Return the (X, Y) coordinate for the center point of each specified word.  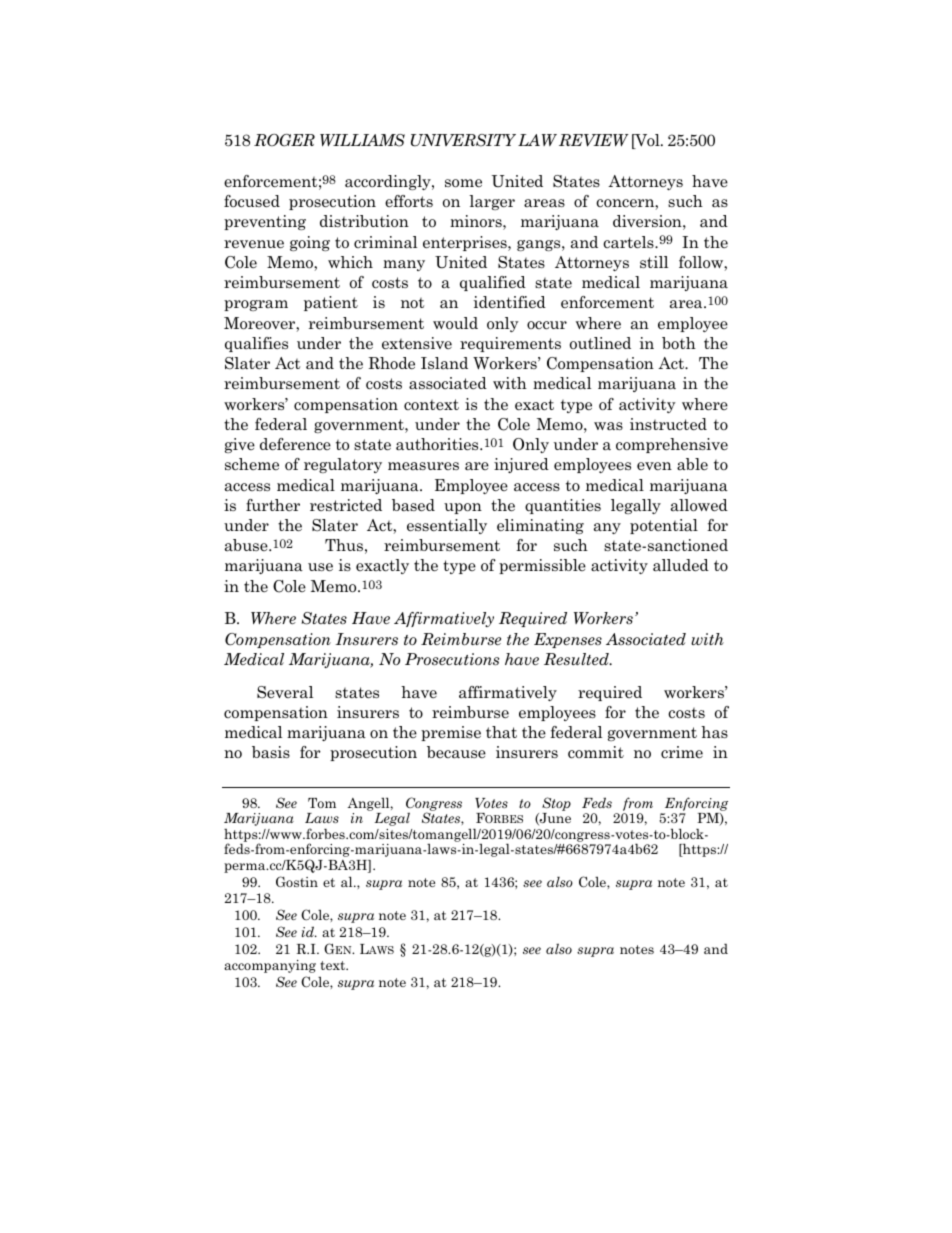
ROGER (284, 140)
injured (521, 465)
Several (285, 692)
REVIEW (594, 140)
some (463, 183)
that (501, 732)
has (714, 732)
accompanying (270, 966)
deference (295, 444)
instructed (668, 424)
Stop (556, 804)
